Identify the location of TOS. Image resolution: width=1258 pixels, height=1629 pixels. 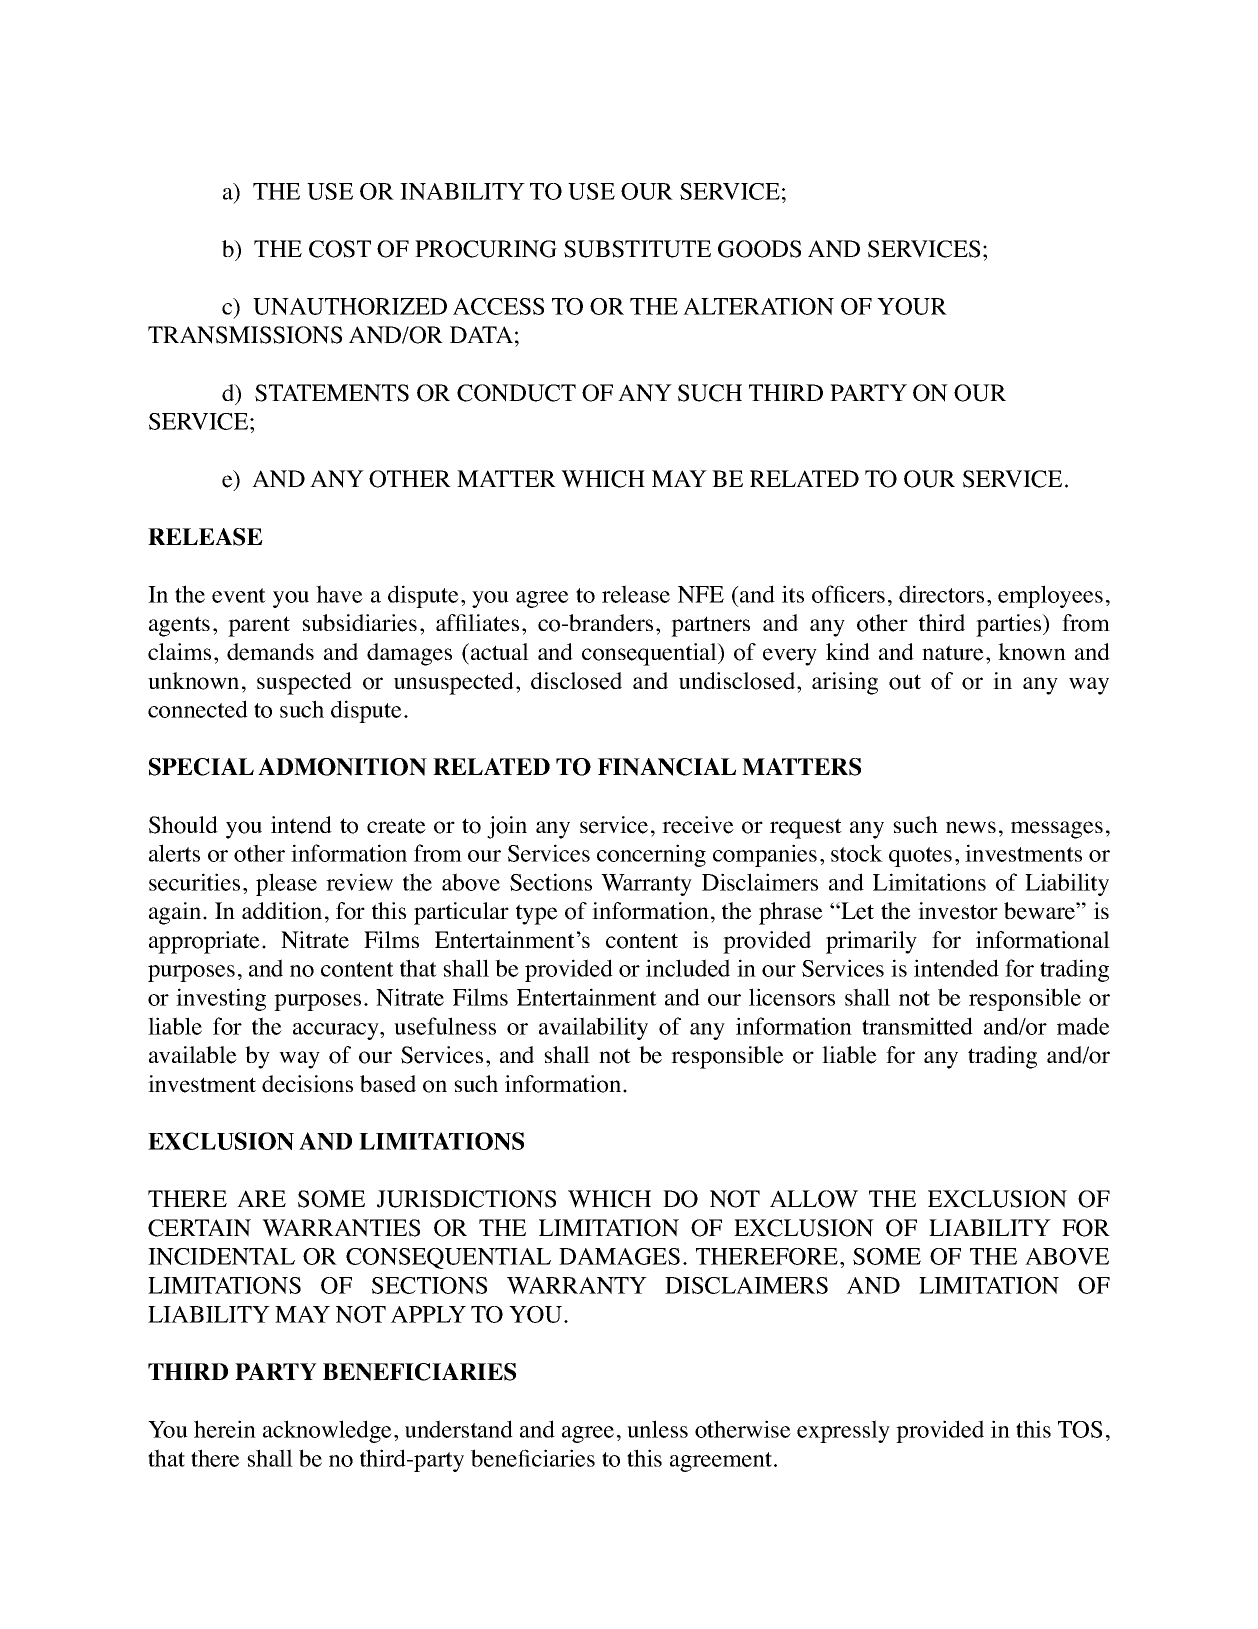
(1080, 1429).
